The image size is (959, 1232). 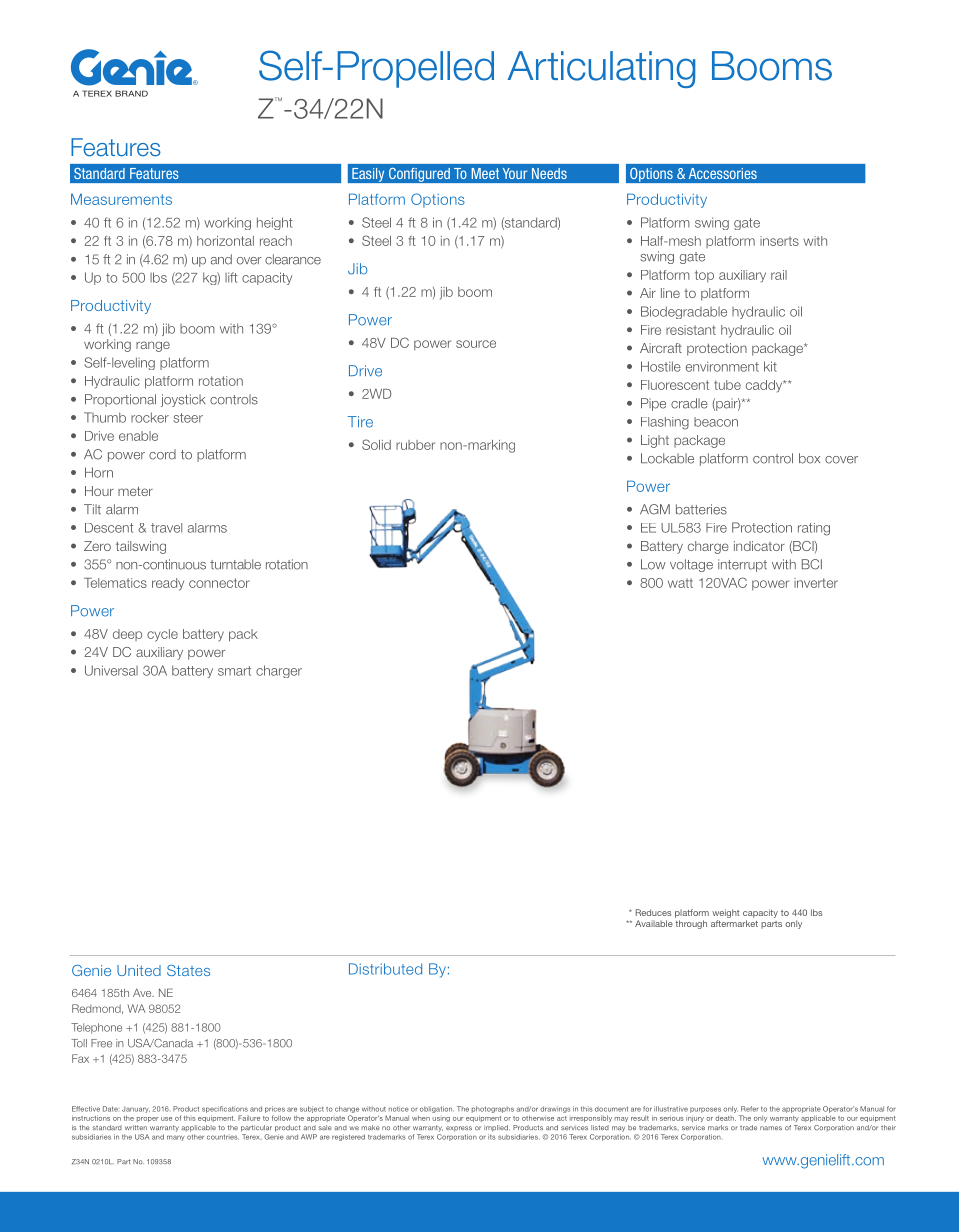 I want to click on box, so click(x=809, y=458).
